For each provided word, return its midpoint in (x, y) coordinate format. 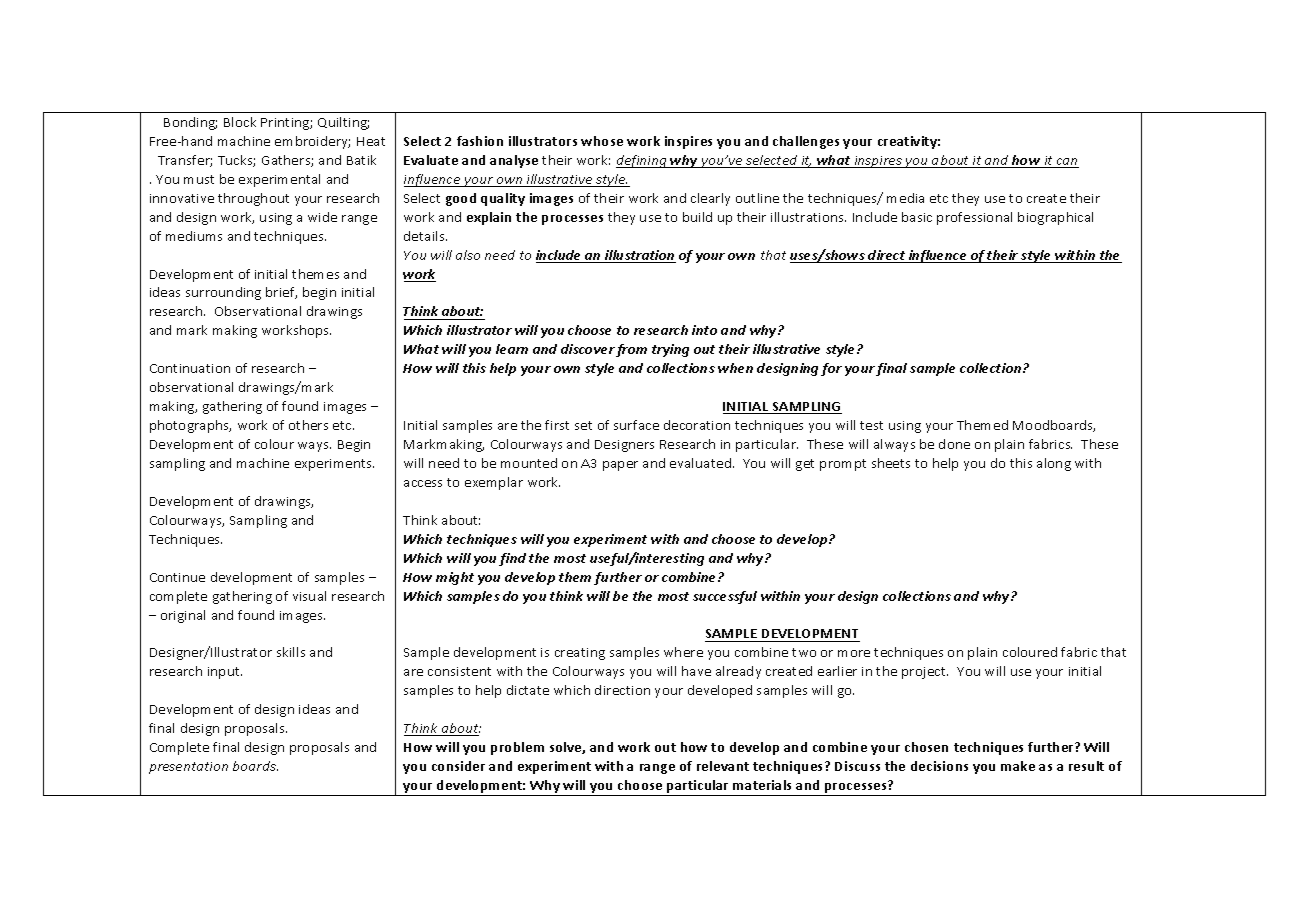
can (1066, 163)
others (308, 425)
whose (602, 141)
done (954, 444)
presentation (188, 768)
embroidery (312, 142)
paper (620, 466)
